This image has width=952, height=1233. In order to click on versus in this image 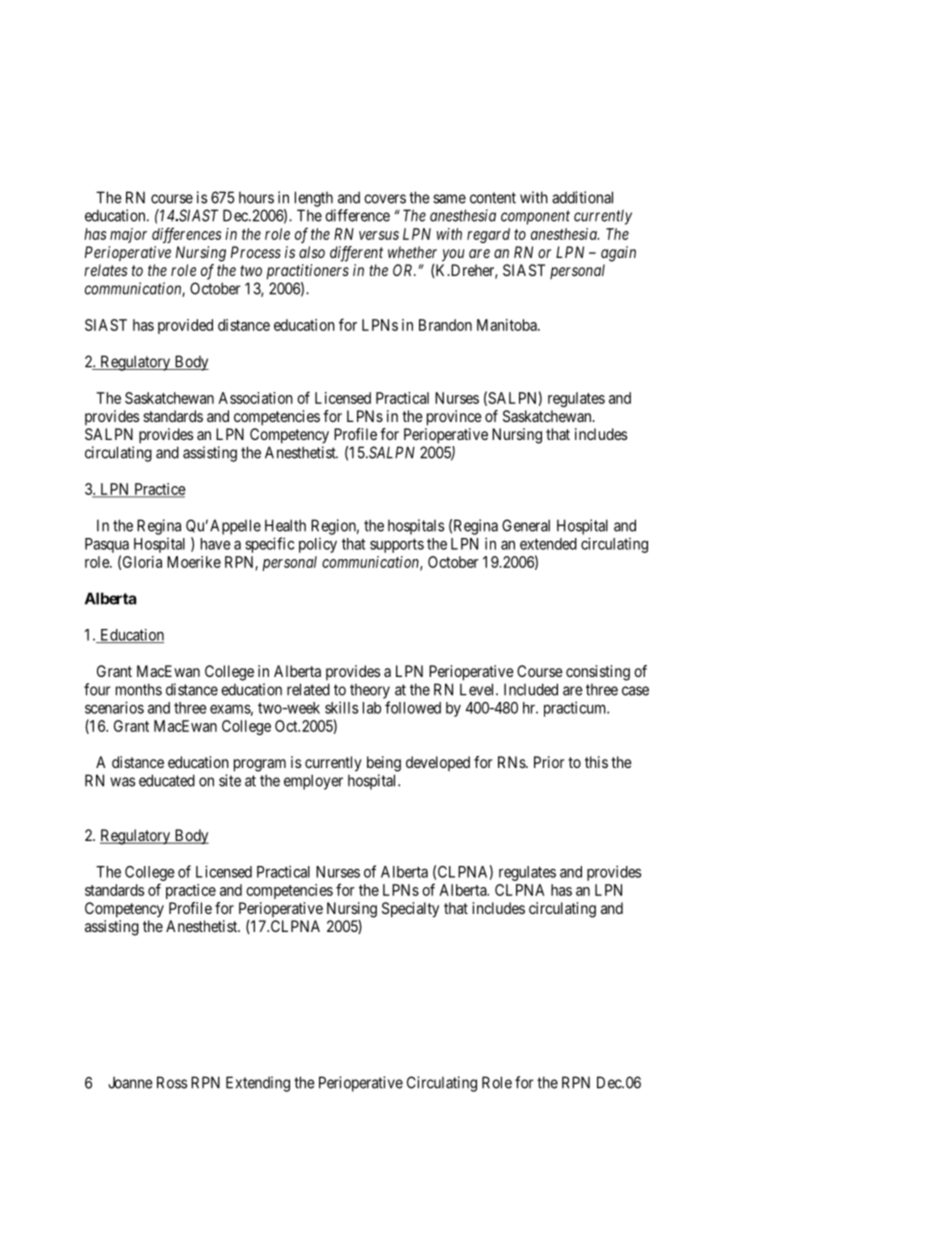, I will do `click(379, 235)`.
